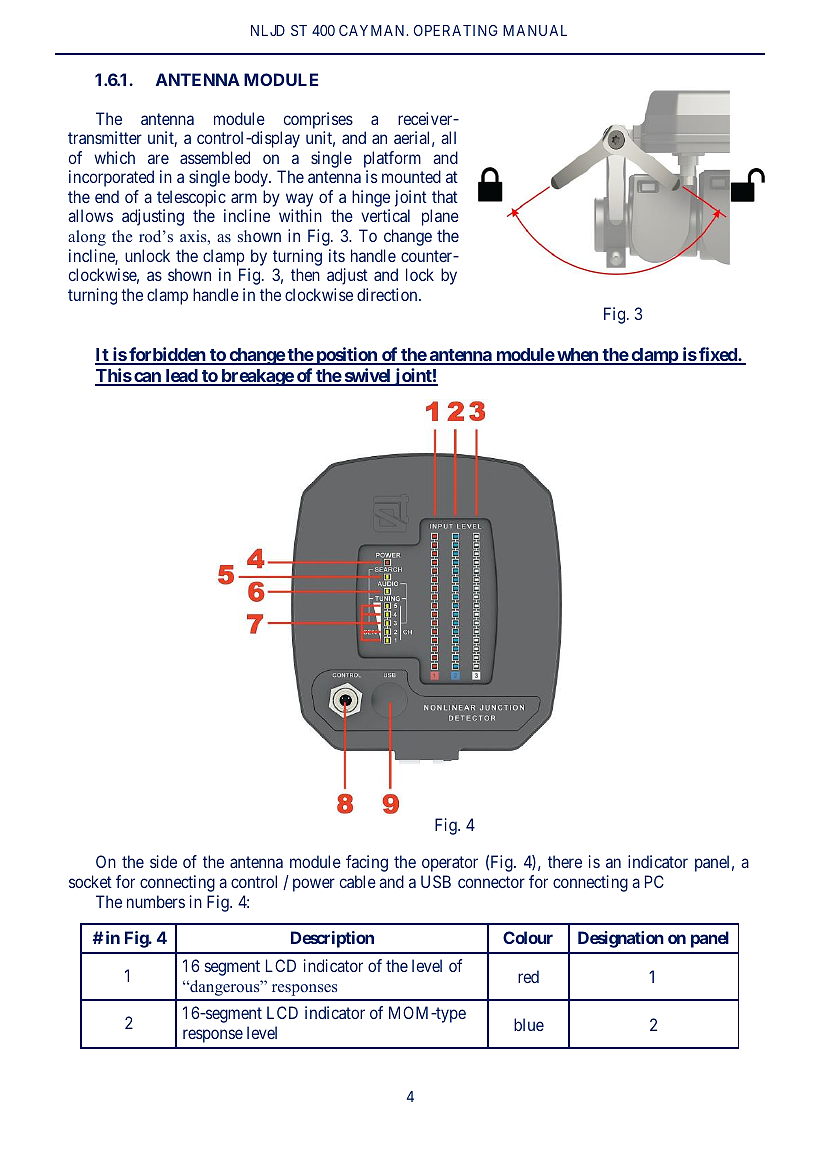 Image resolution: width=816 pixels, height=1149 pixels. I want to click on numbers, so click(156, 901).
